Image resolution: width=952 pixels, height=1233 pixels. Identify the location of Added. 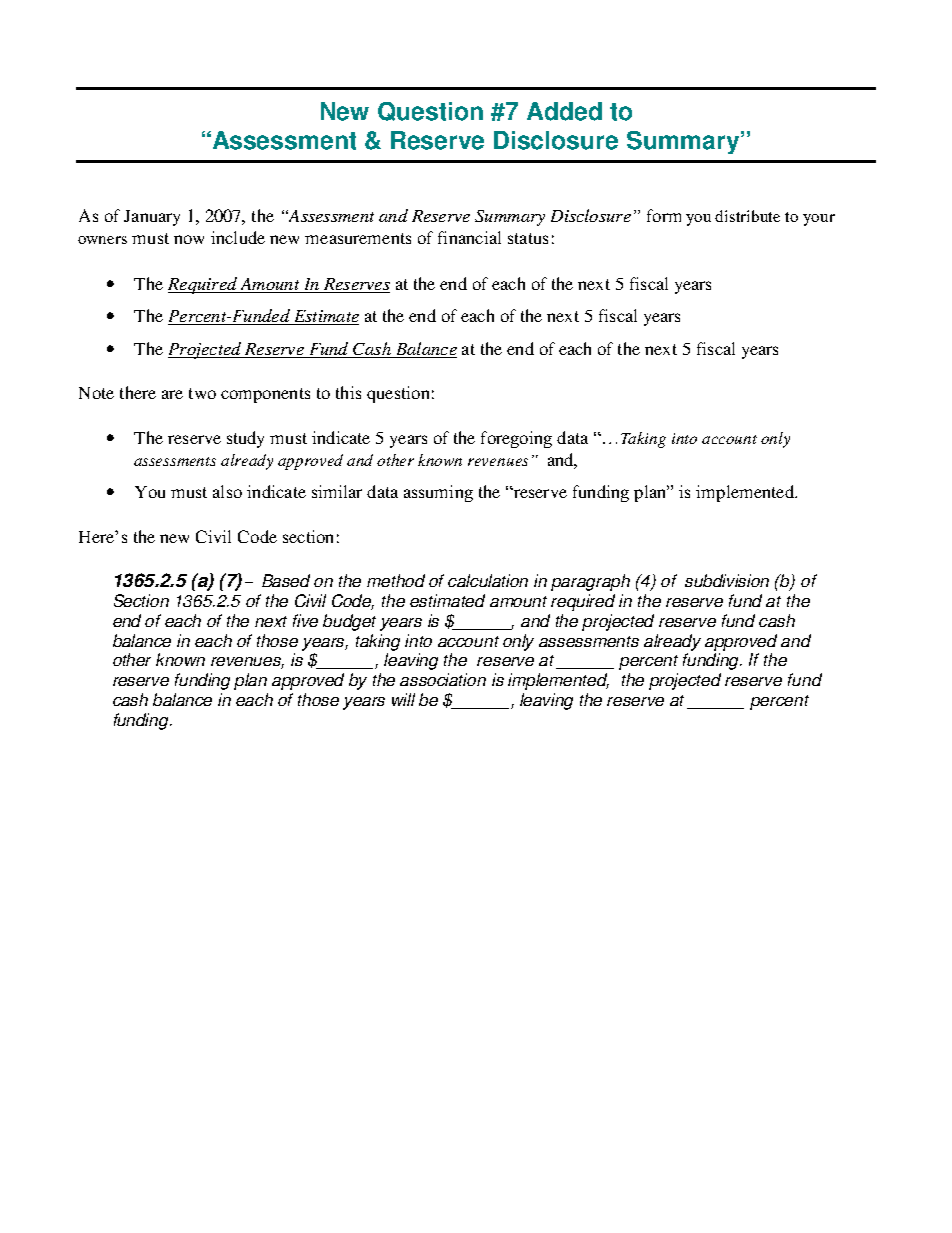
(564, 111).
